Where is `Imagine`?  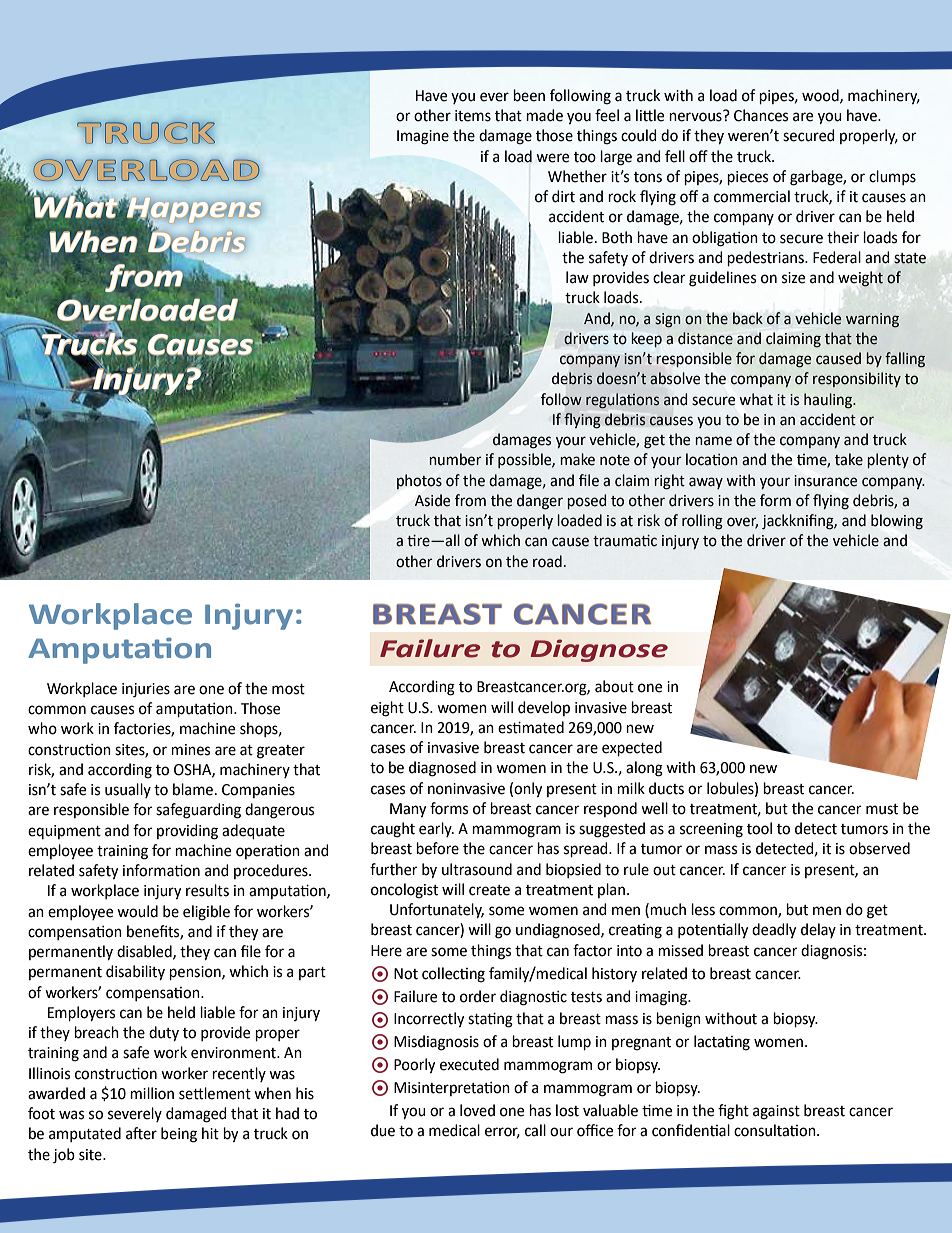 Imagine is located at coordinates (423, 137).
